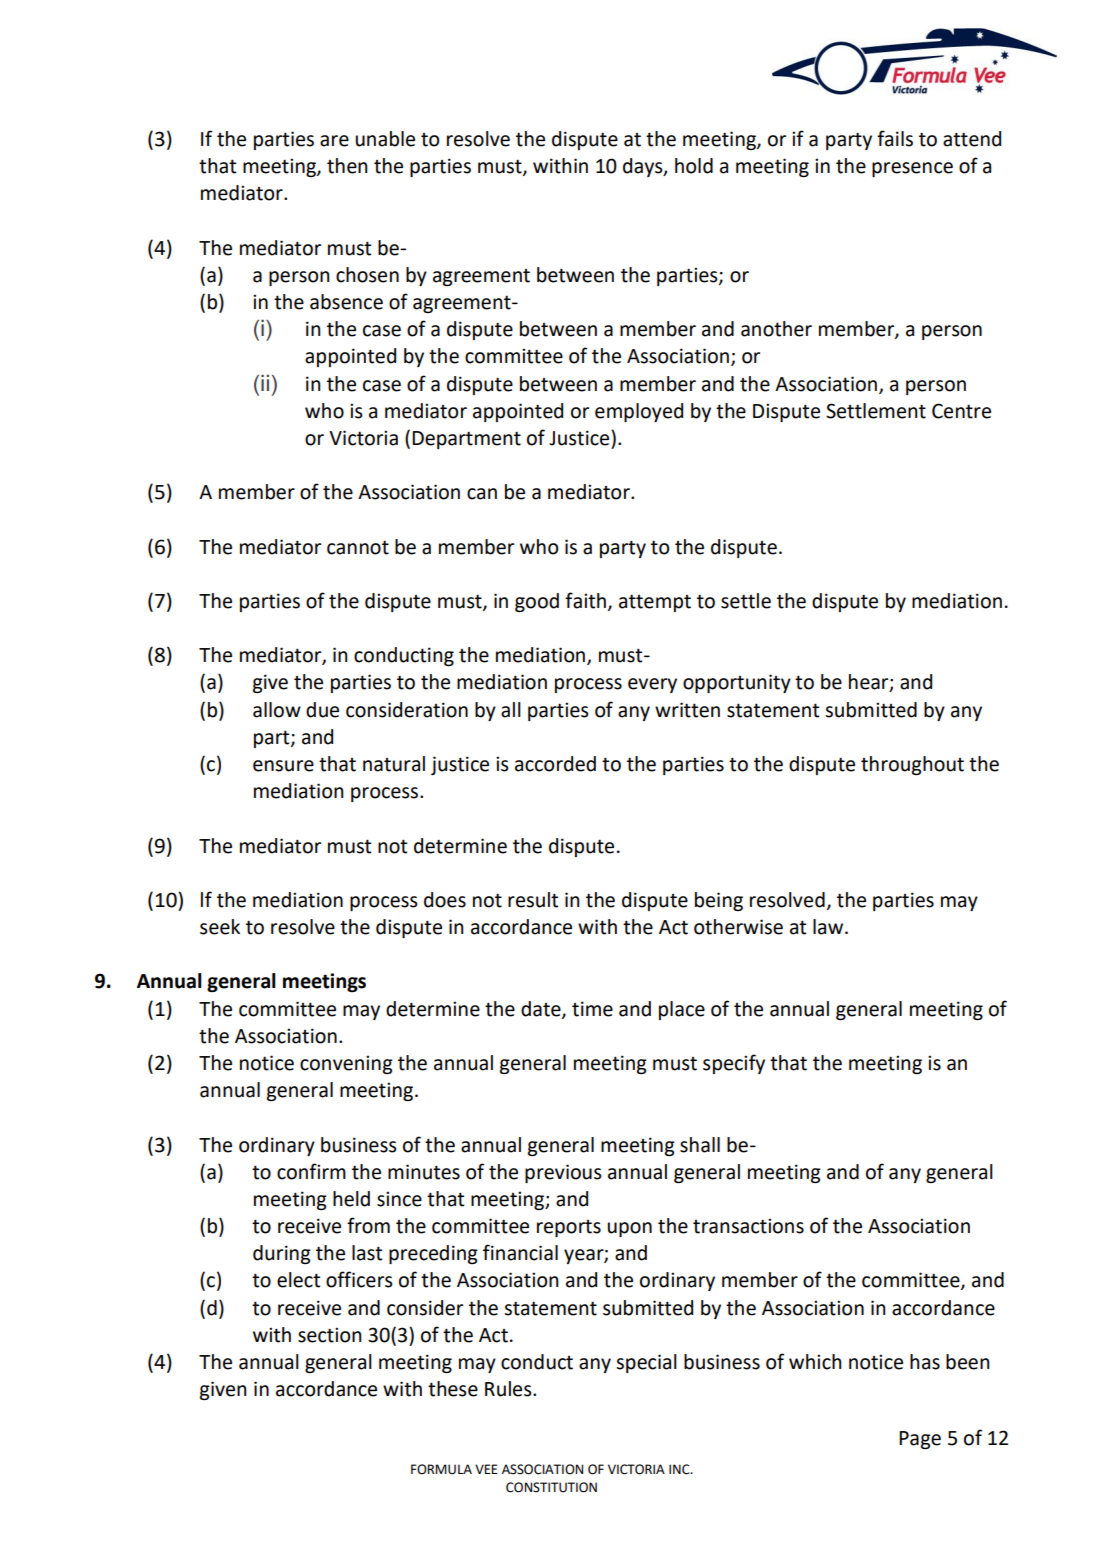 The image size is (1104, 1562). I want to click on then, so click(347, 166).
